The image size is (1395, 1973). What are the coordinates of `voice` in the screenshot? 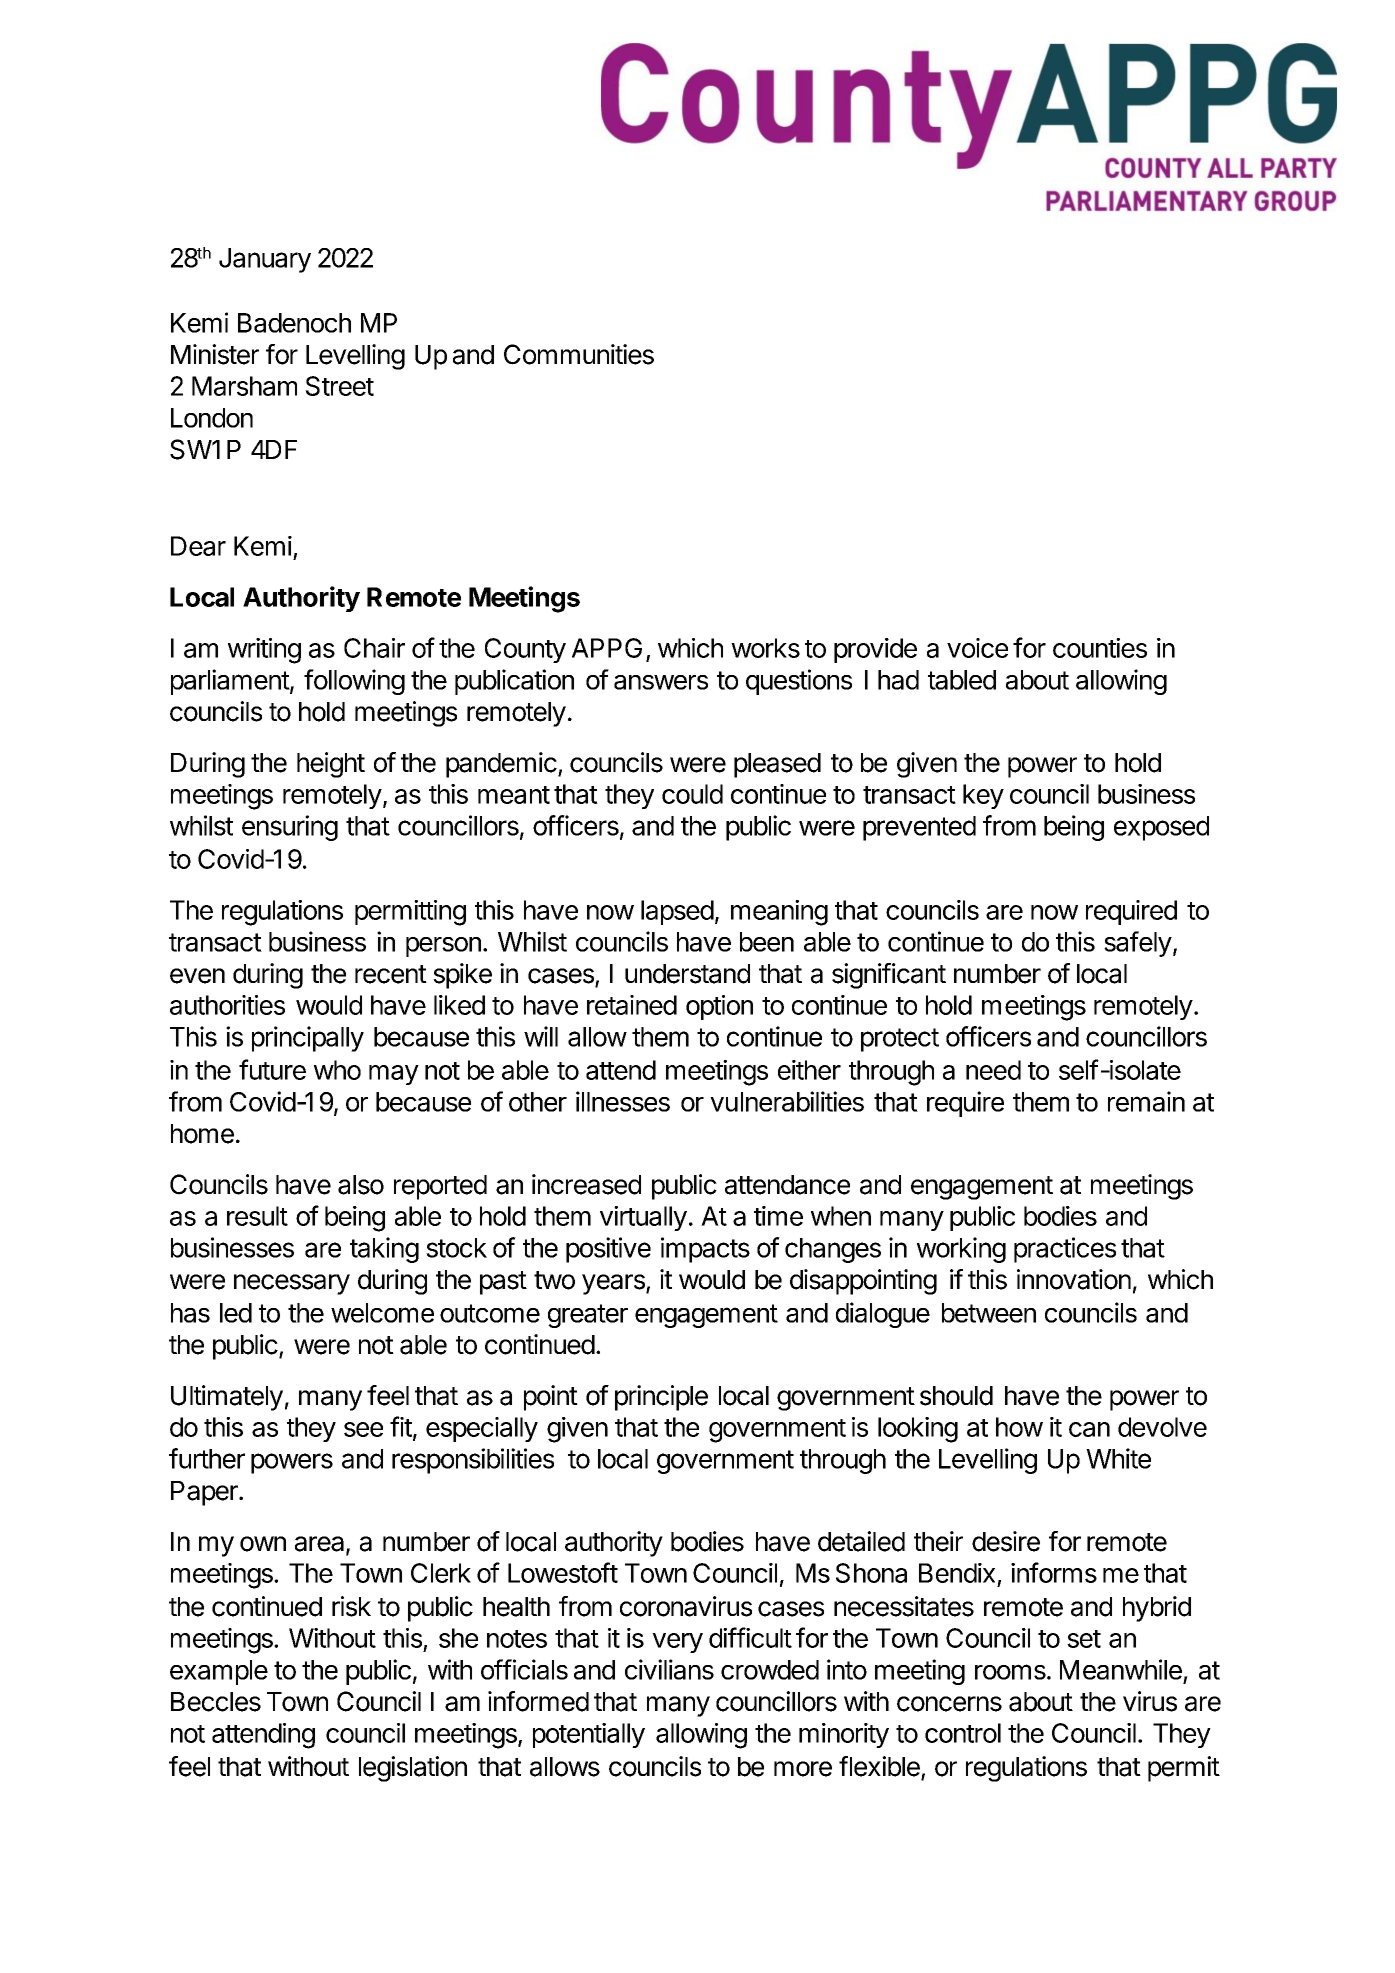 It's located at (977, 648).
